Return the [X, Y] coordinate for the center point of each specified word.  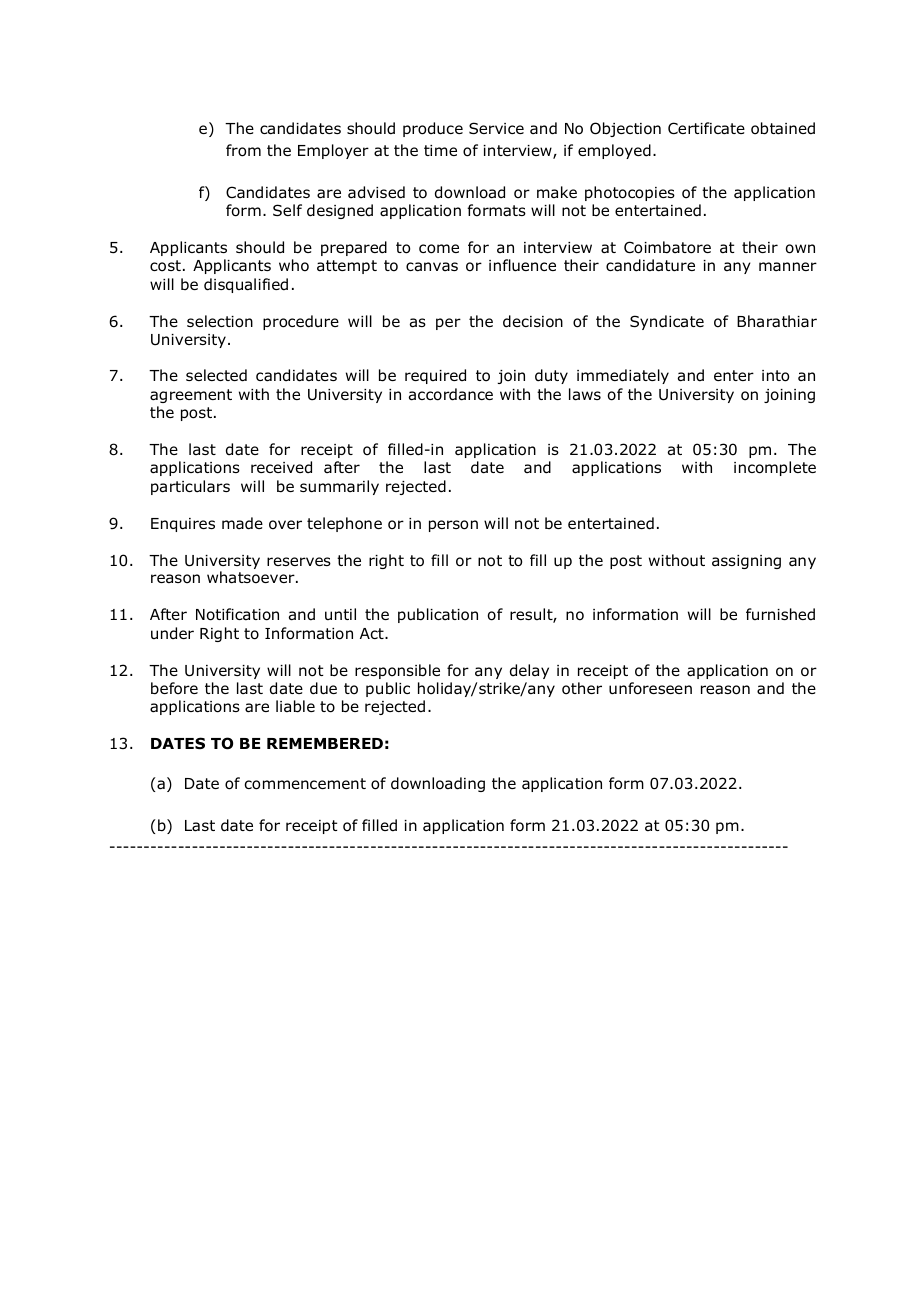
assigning [746, 562]
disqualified [246, 285]
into [775, 376]
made [242, 523]
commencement [305, 784]
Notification [237, 614]
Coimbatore [667, 247]
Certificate [706, 128]
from [243, 150]
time [440, 150]
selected [216, 375]
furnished [780, 614]
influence [522, 265]
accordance [451, 394]
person [453, 526]
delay [529, 671]
